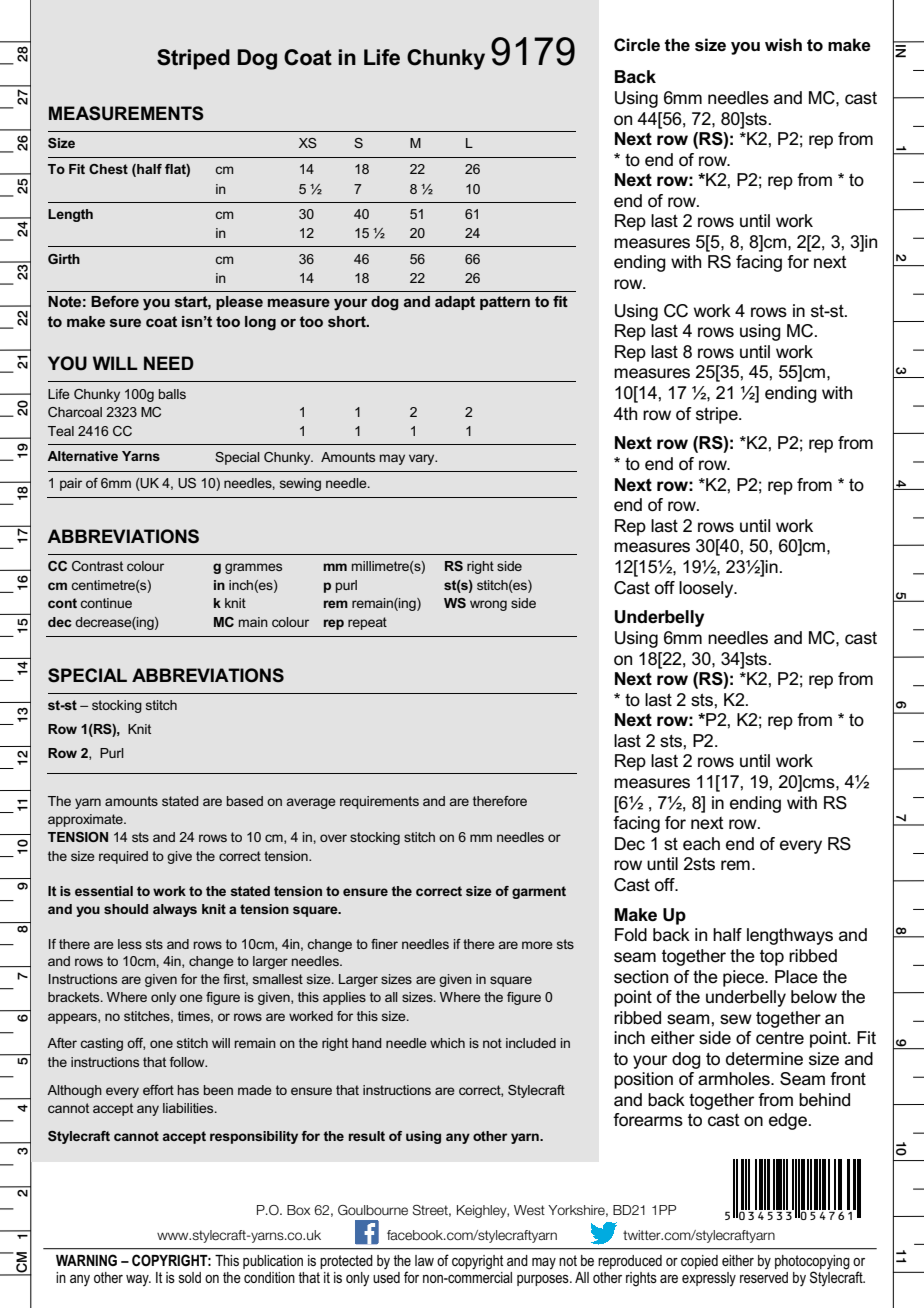 This document has height=1308, width=924. I want to click on Circle, so click(637, 44).
